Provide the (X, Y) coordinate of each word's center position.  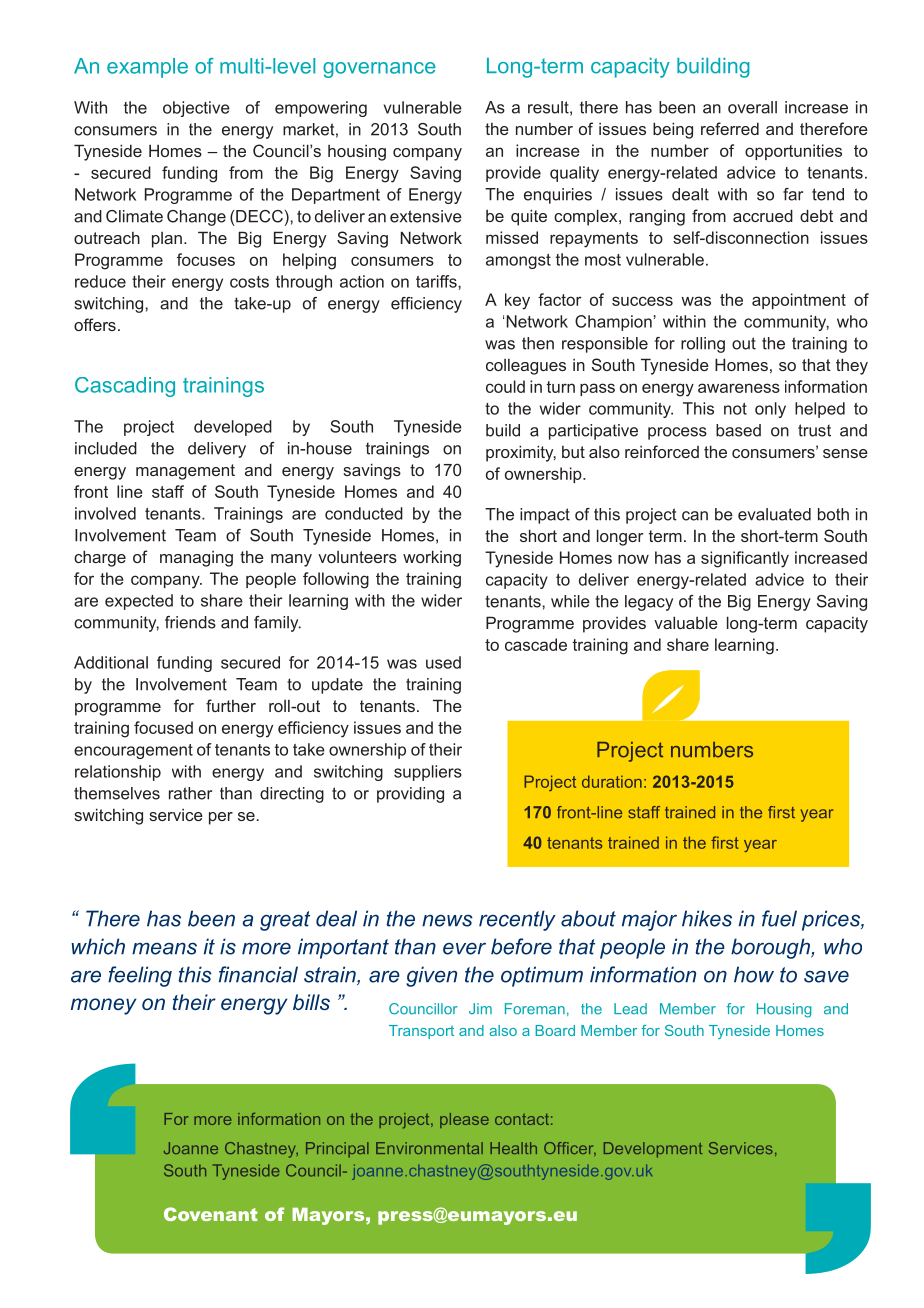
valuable (686, 622)
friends (190, 622)
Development (653, 1150)
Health (513, 1148)
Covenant (211, 1214)
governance (379, 70)
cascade (536, 644)
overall (752, 107)
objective (196, 109)
